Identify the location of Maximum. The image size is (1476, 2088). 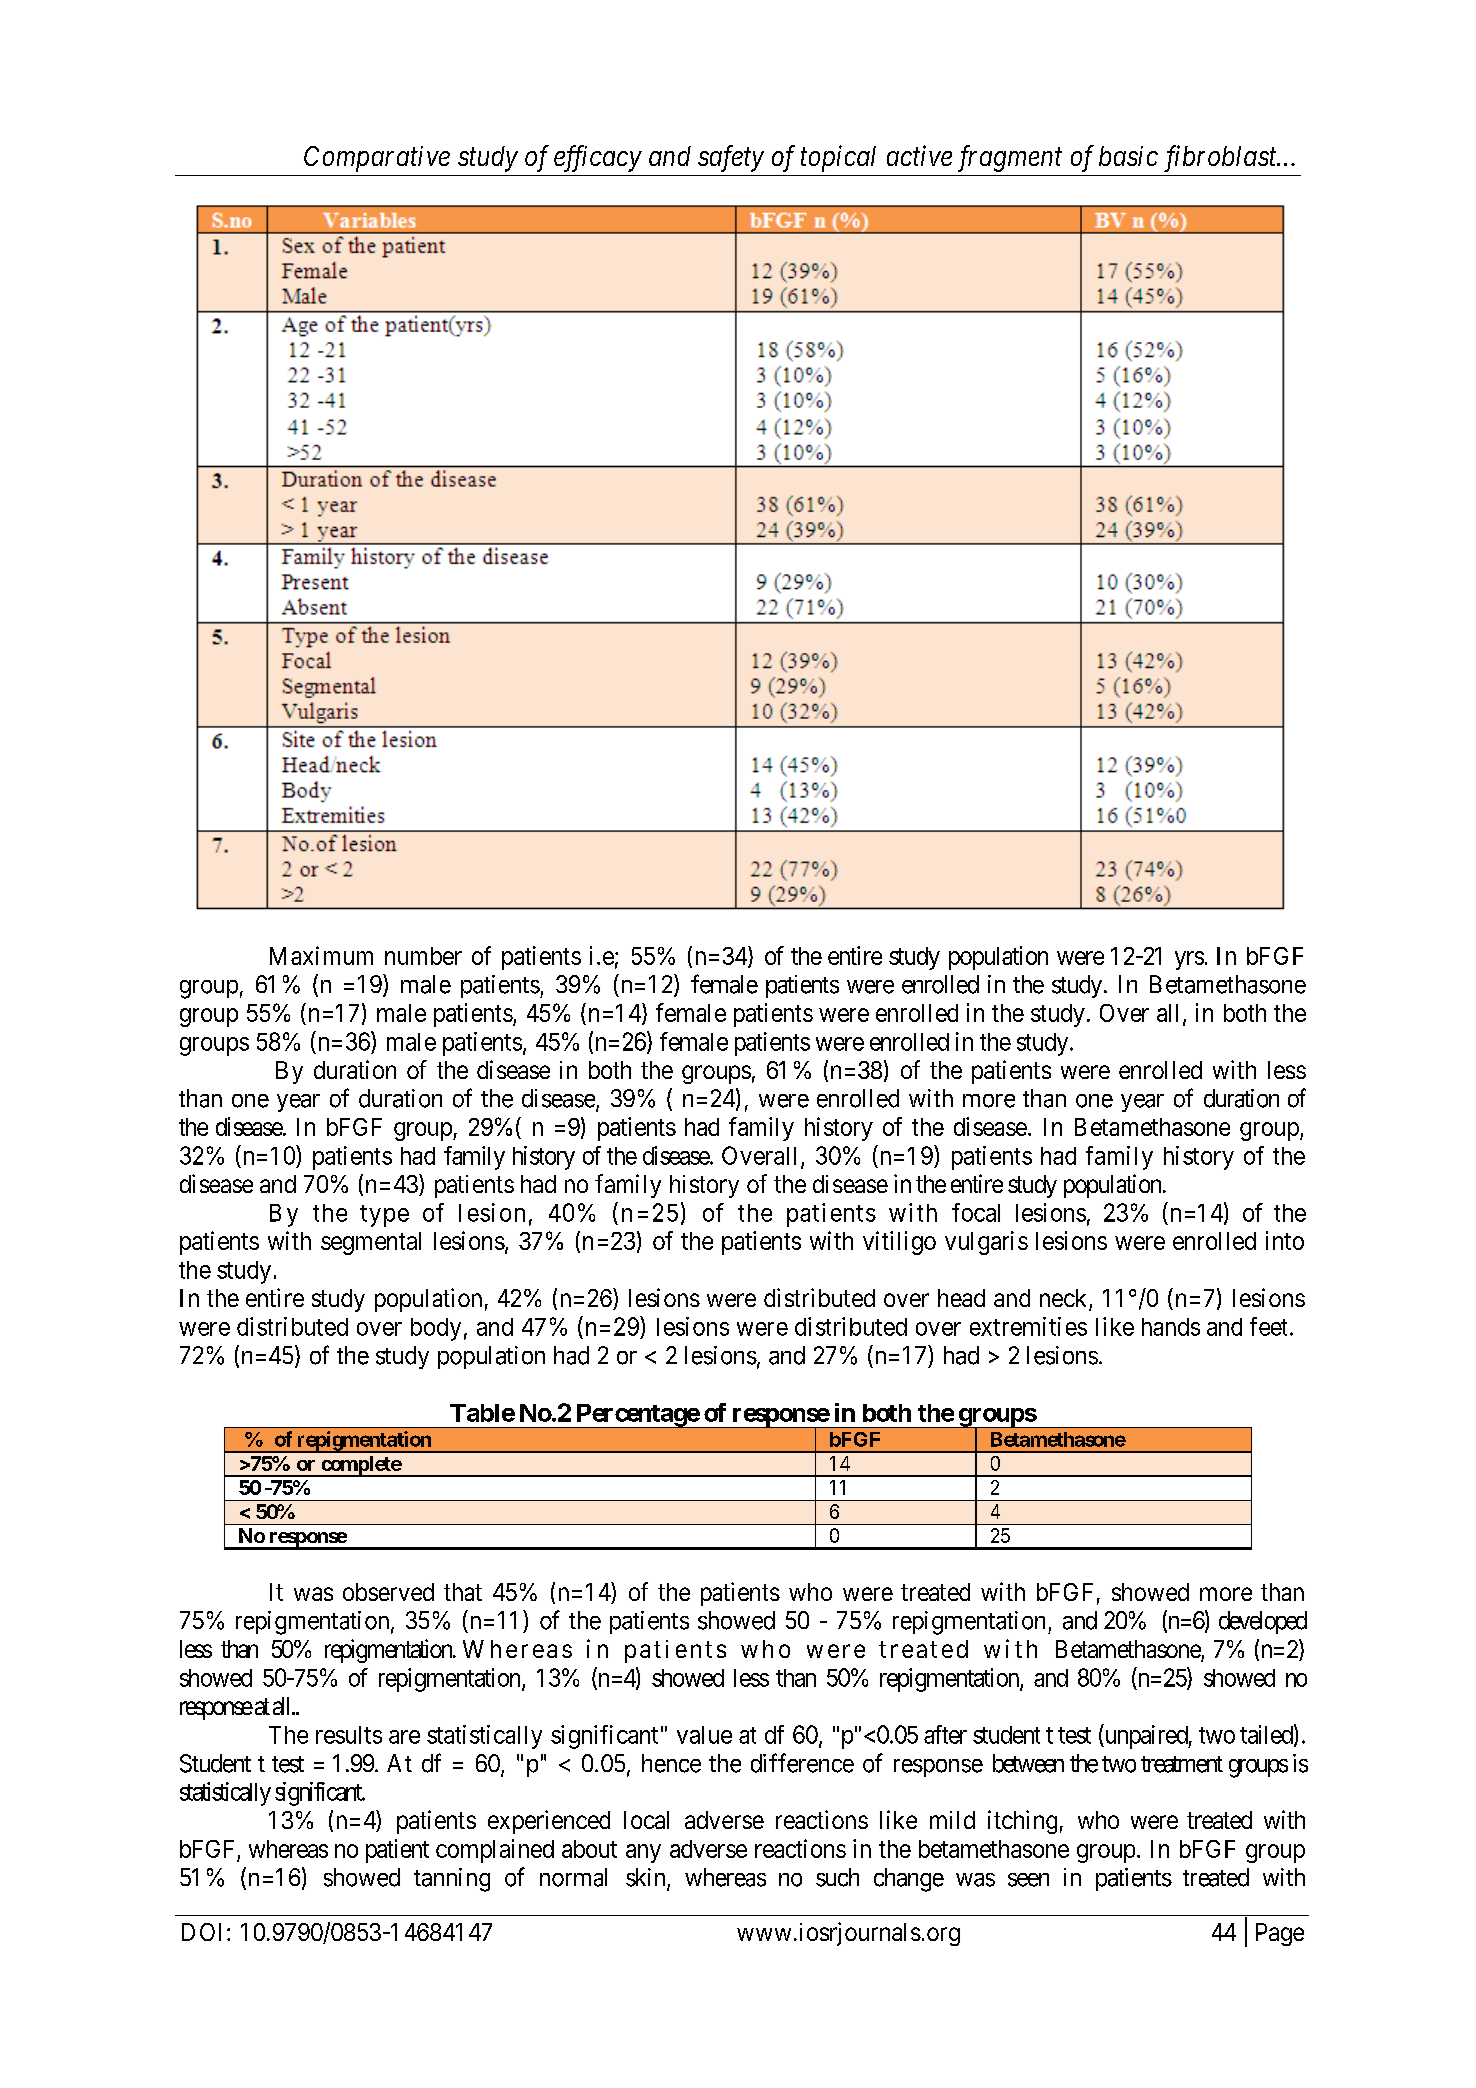
(321, 955).
